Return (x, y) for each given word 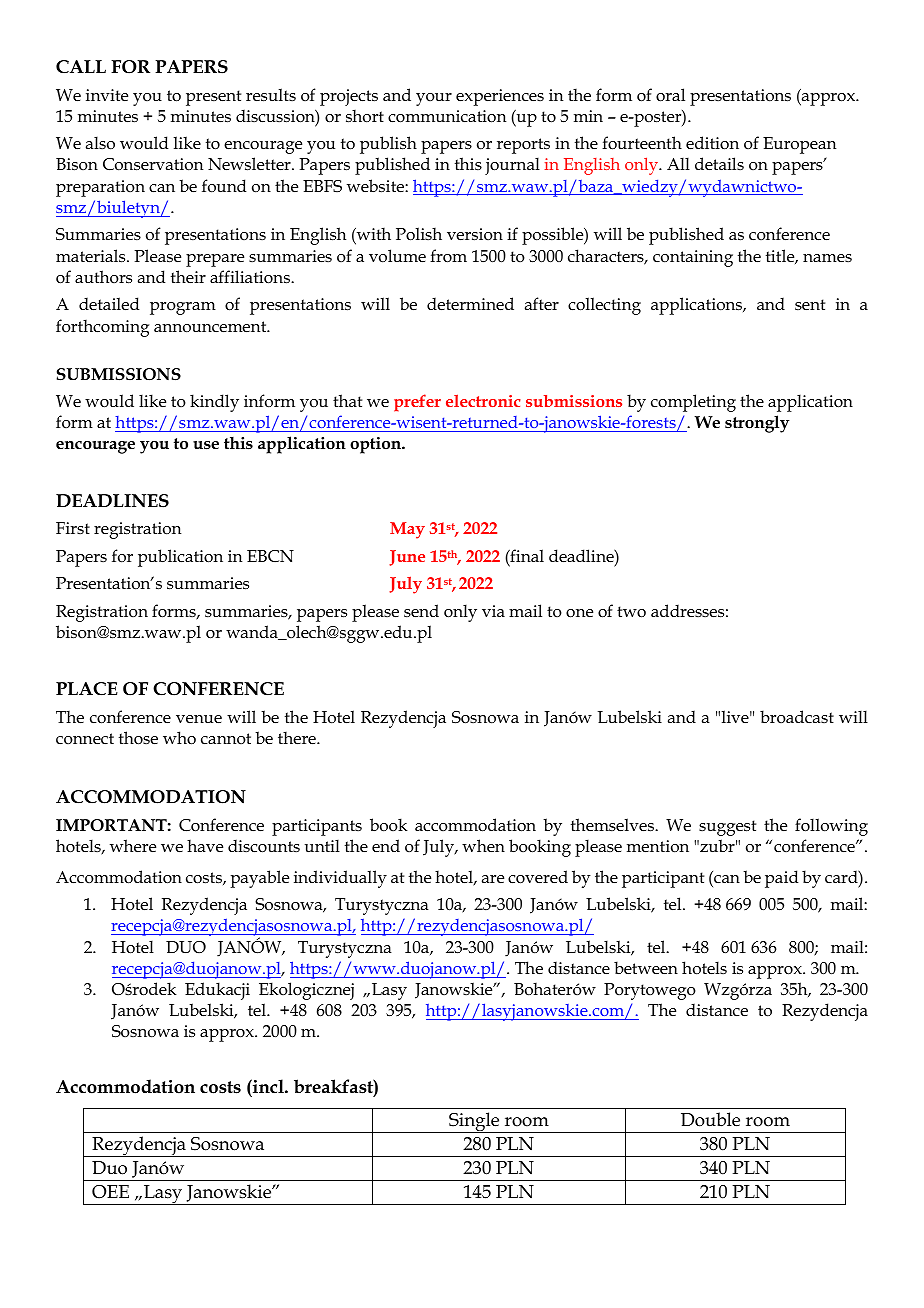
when (483, 845)
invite (107, 95)
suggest (727, 828)
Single (474, 1122)
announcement (211, 327)
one (579, 613)
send (421, 610)
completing (693, 403)
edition (712, 143)
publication (180, 558)
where (133, 846)
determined (470, 304)
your (434, 99)
